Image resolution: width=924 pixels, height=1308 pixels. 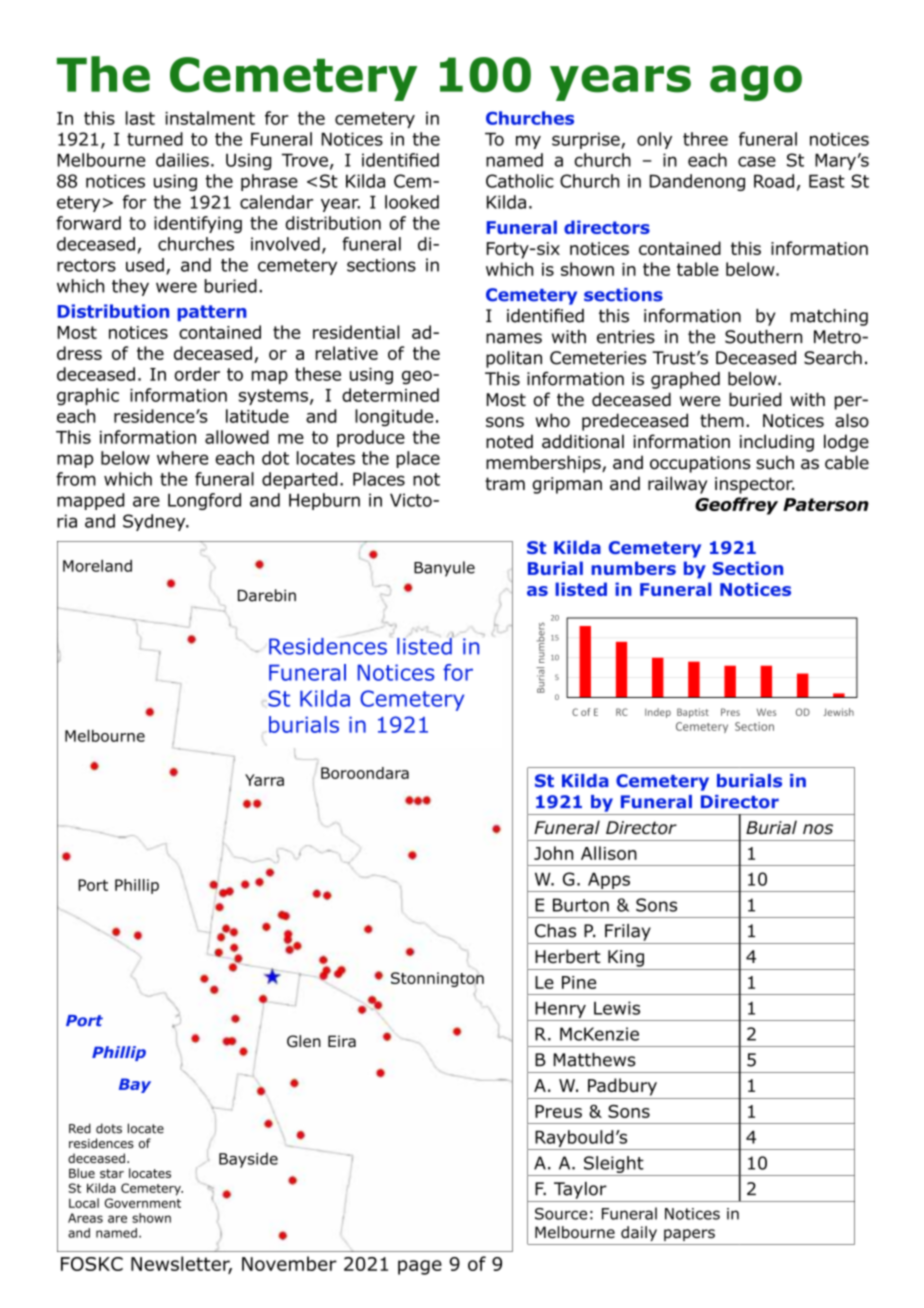 I want to click on inspector, so click(x=755, y=485).
